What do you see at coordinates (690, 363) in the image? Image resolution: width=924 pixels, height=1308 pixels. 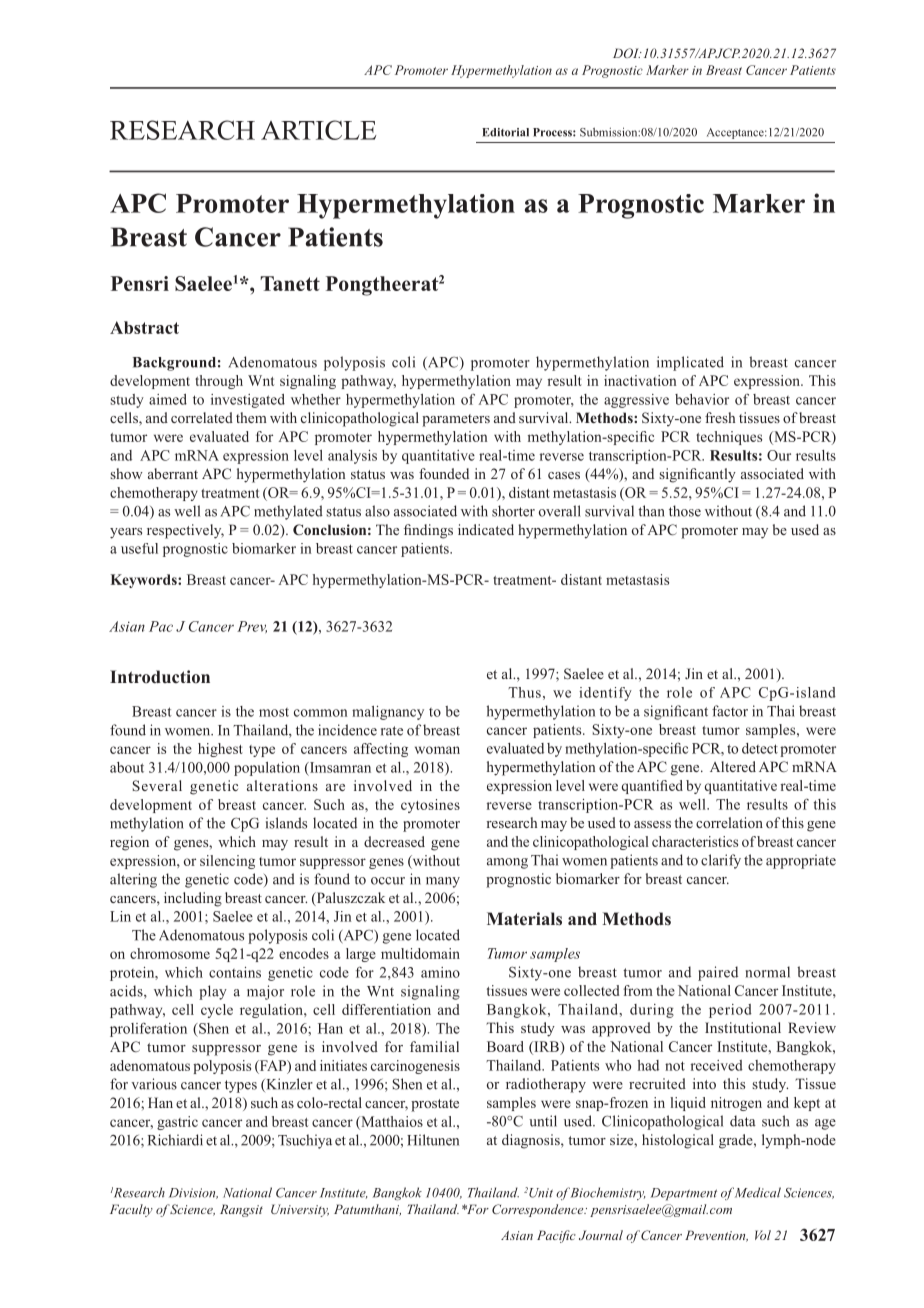 I see `implicated` at bounding box center [690, 363].
